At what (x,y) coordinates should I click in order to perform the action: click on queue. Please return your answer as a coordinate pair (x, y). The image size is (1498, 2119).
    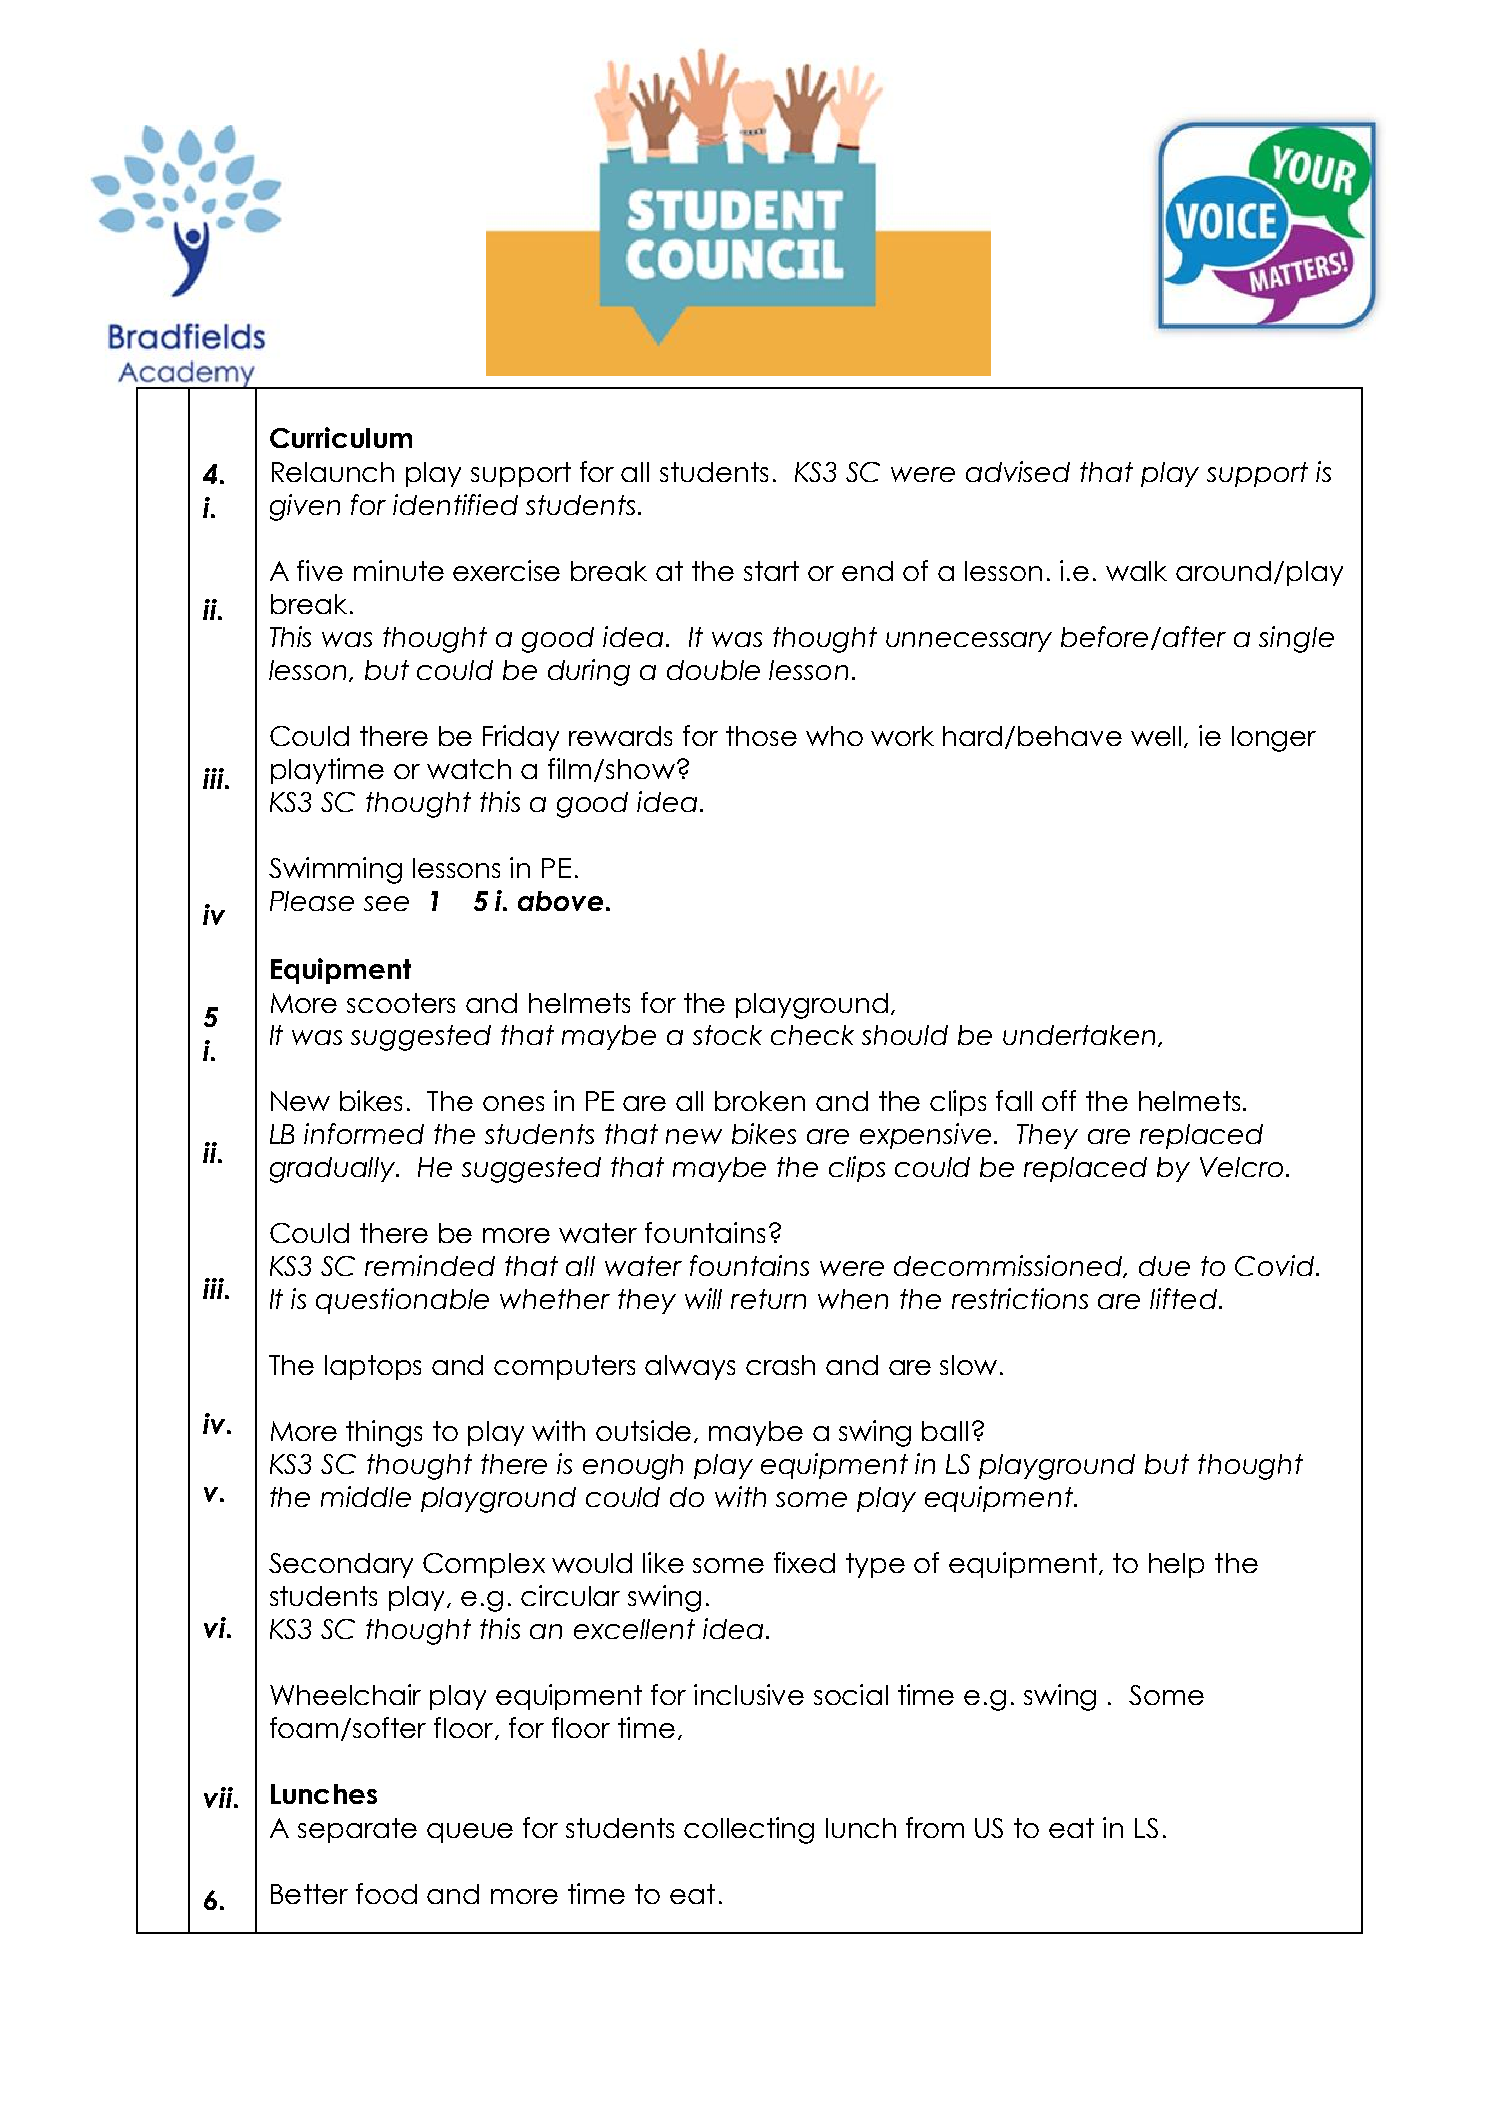
    Looking at the image, I should click on (470, 1833).
